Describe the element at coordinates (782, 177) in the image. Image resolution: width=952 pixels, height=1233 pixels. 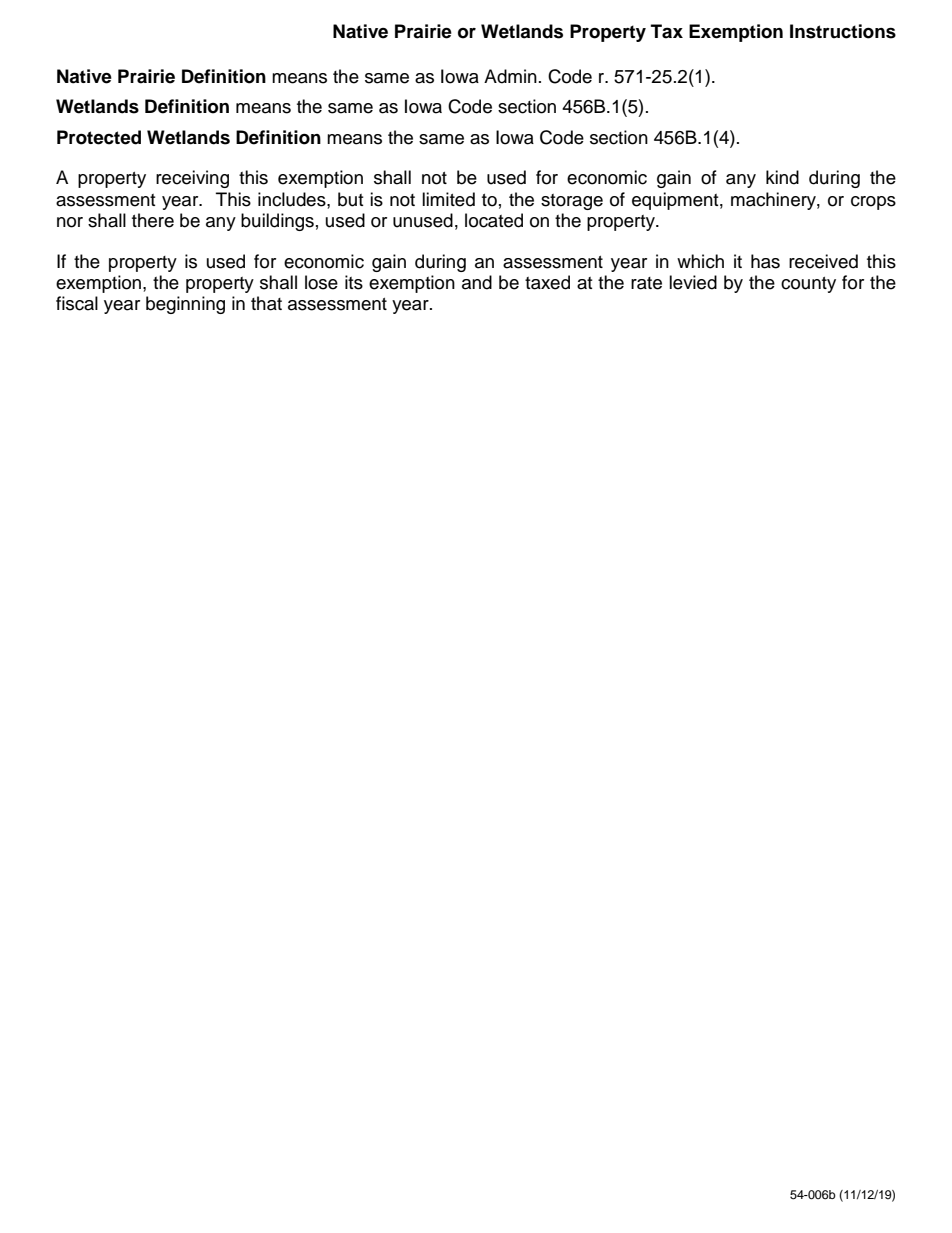
I see `kind` at that location.
